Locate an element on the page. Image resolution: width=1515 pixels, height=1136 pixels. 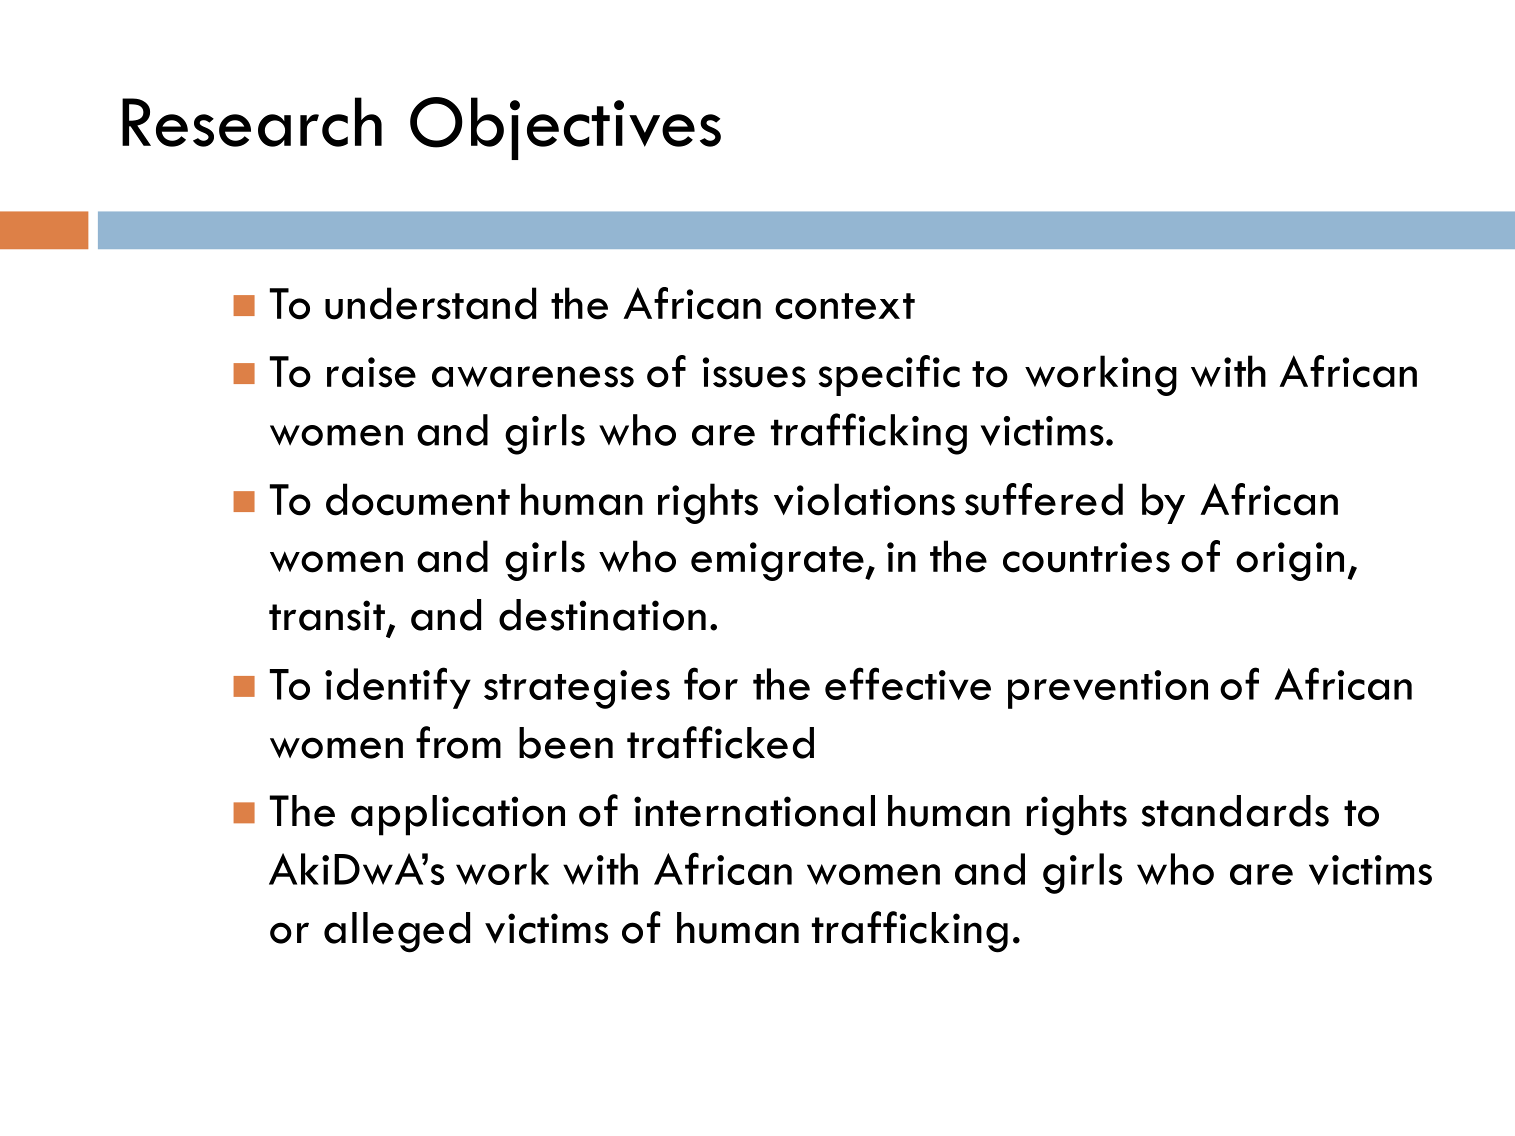
international is located at coordinates (754, 811).
